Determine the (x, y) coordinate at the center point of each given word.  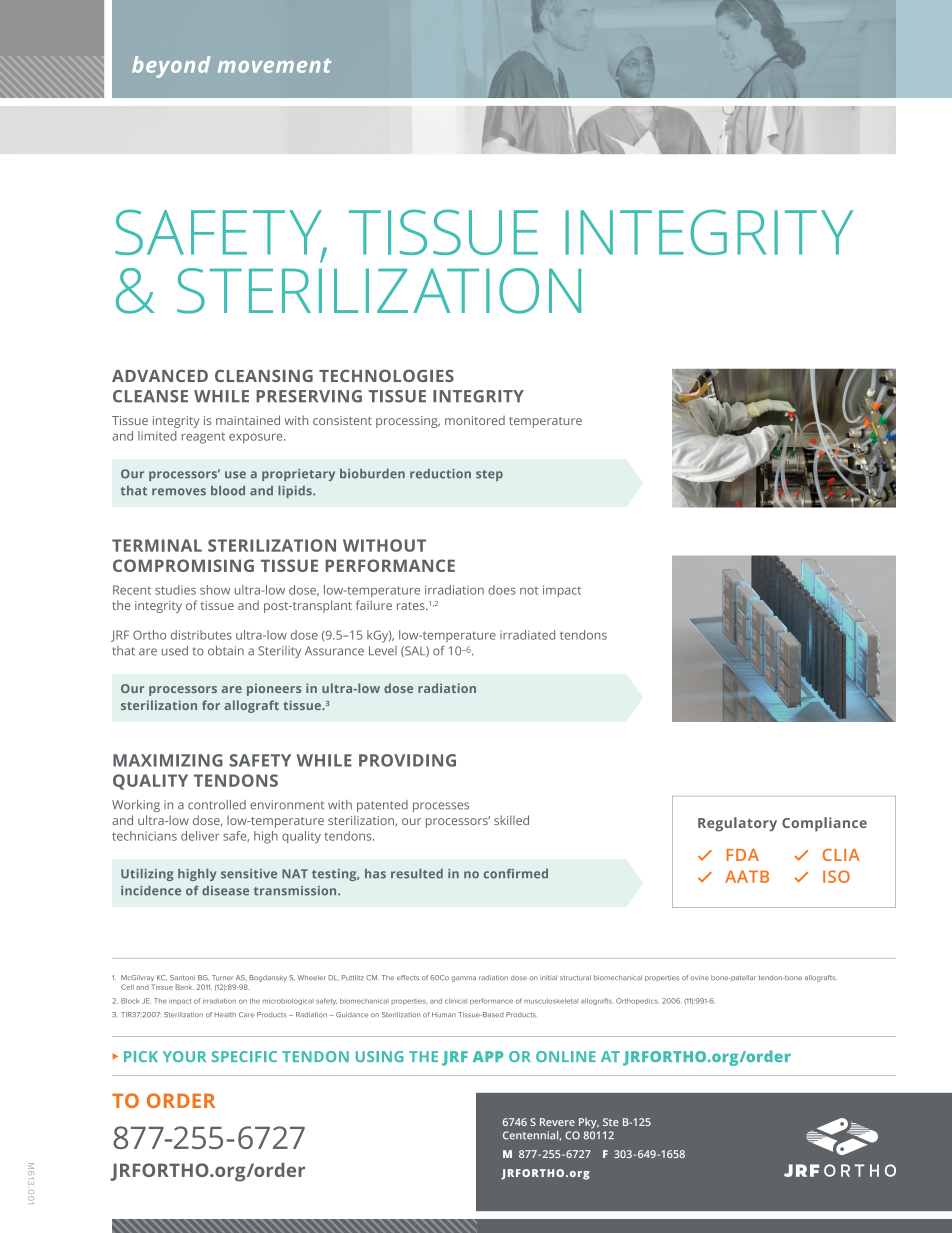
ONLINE (566, 1056)
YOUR (184, 1056)
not (529, 590)
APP (488, 1056)
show (215, 590)
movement (274, 65)
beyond (171, 67)
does (502, 590)
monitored (475, 420)
